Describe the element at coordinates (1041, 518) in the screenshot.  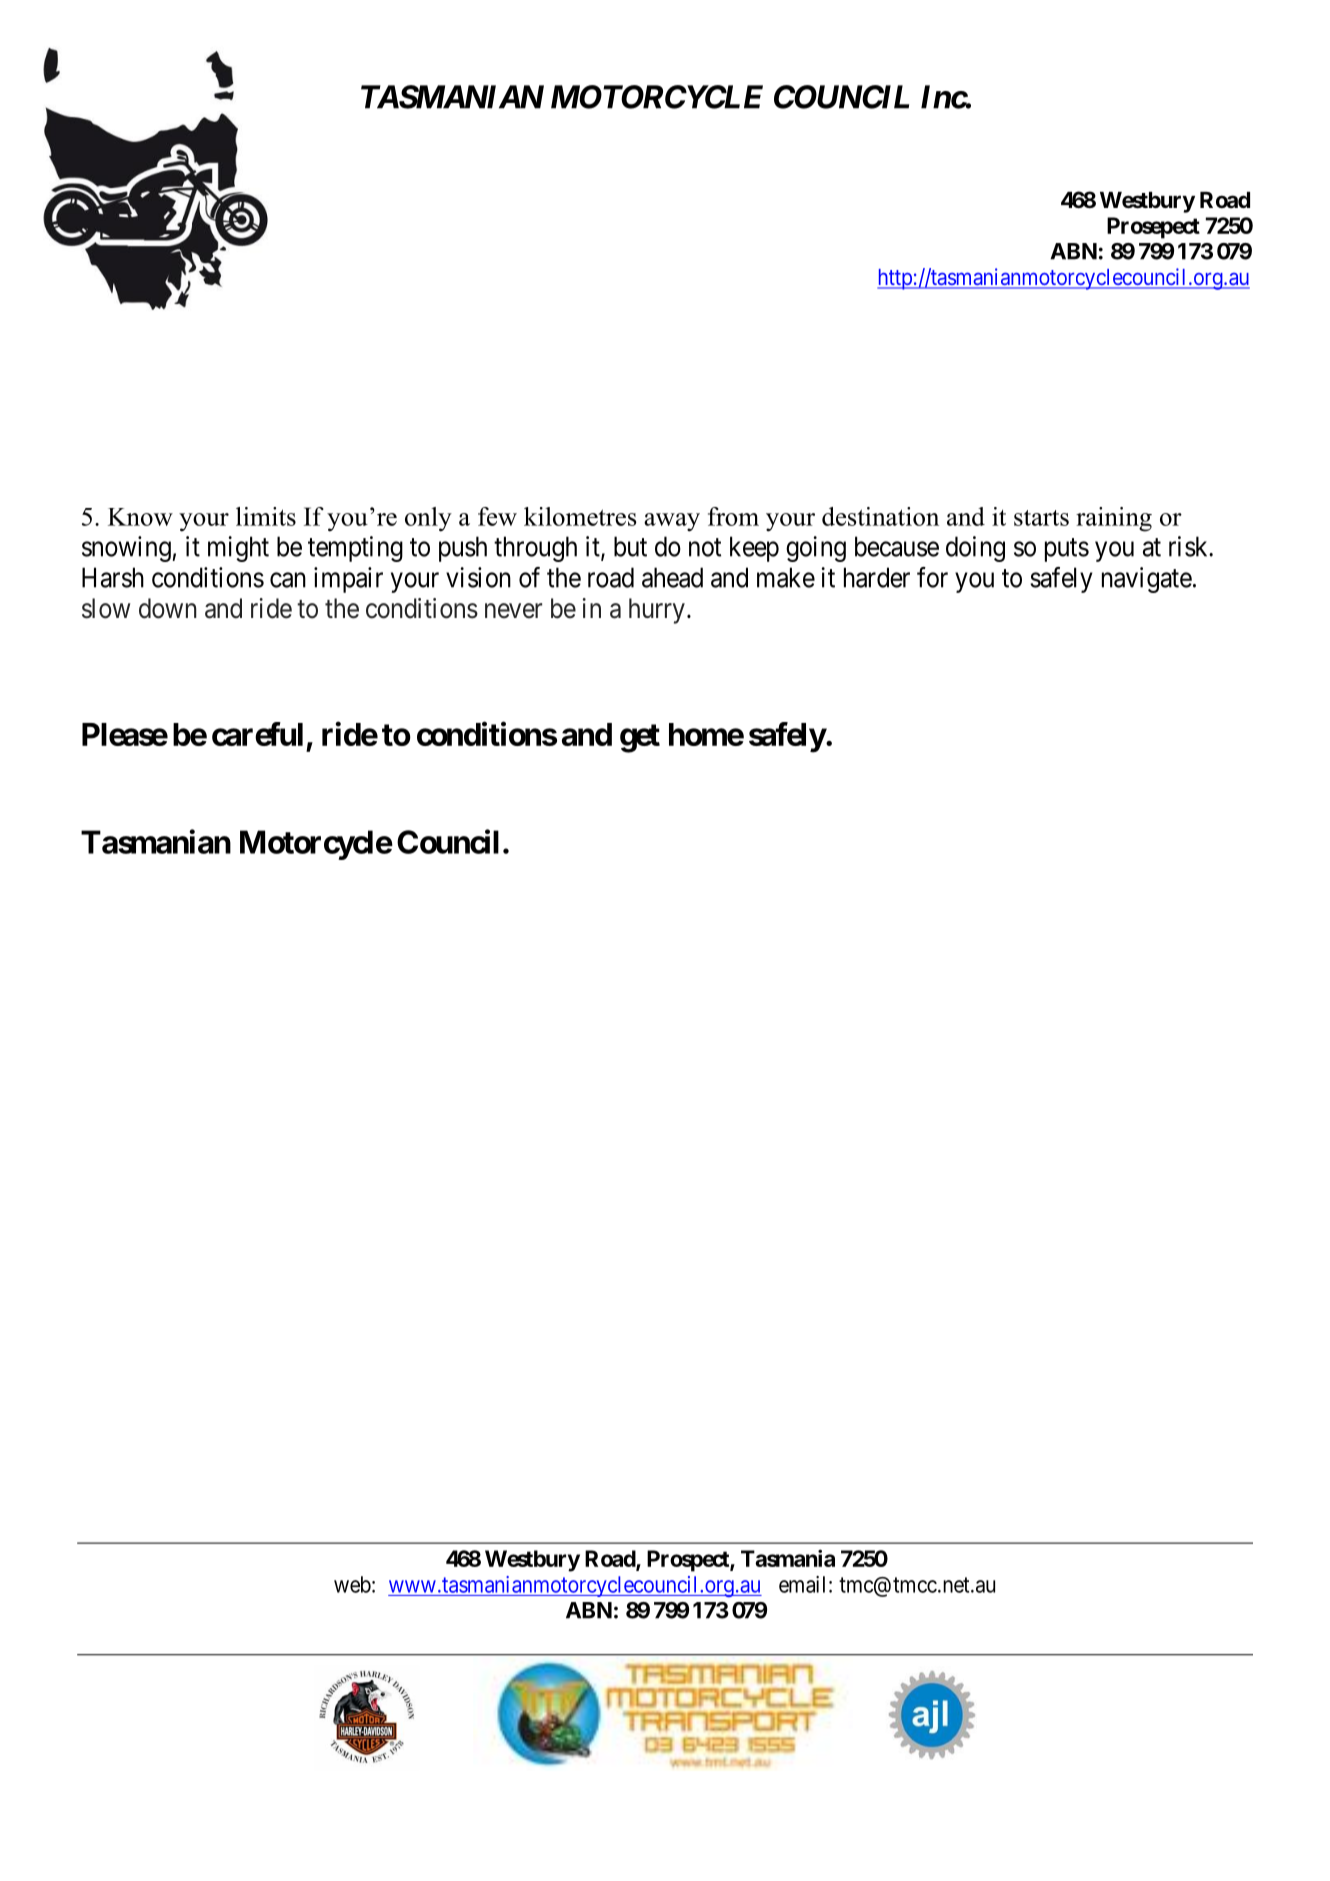
I see `starts` at that location.
